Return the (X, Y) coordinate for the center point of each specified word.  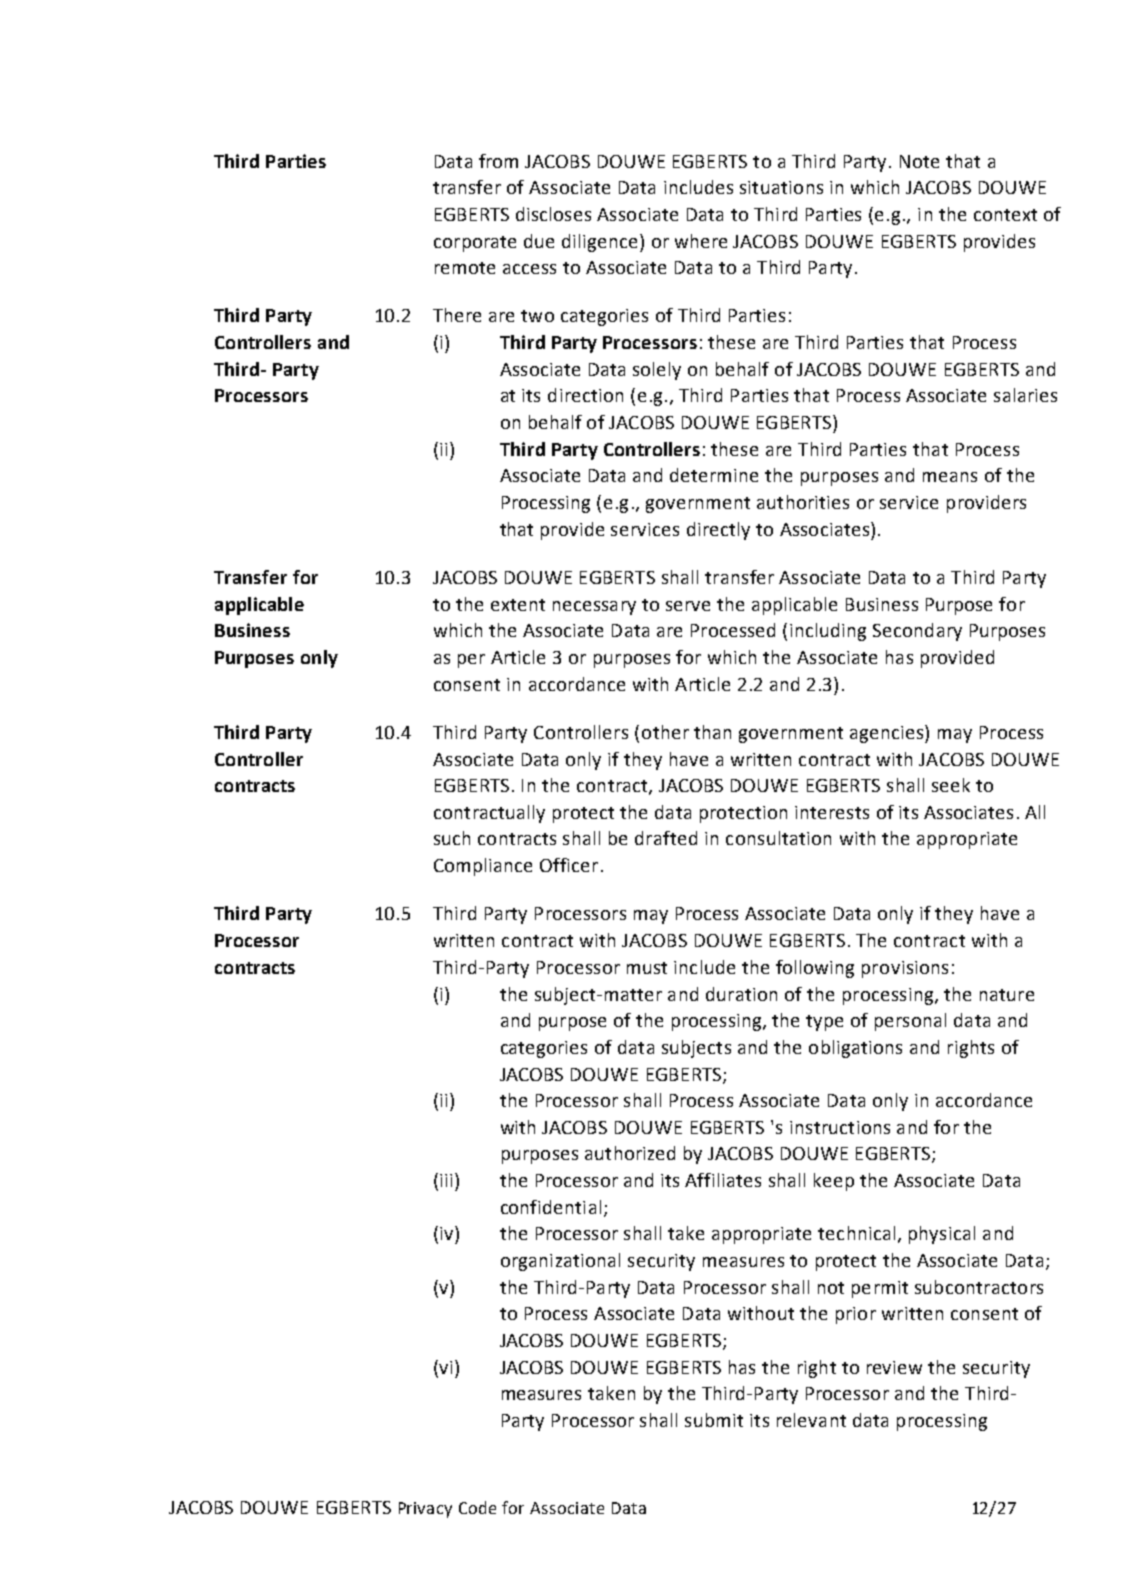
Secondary (917, 632)
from (498, 161)
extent (518, 605)
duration (741, 994)
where (701, 241)
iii (446, 1180)
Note (919, 161)
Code (477, 1507)
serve (688, 606)
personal (910, 1022)
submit (714, 1420)
